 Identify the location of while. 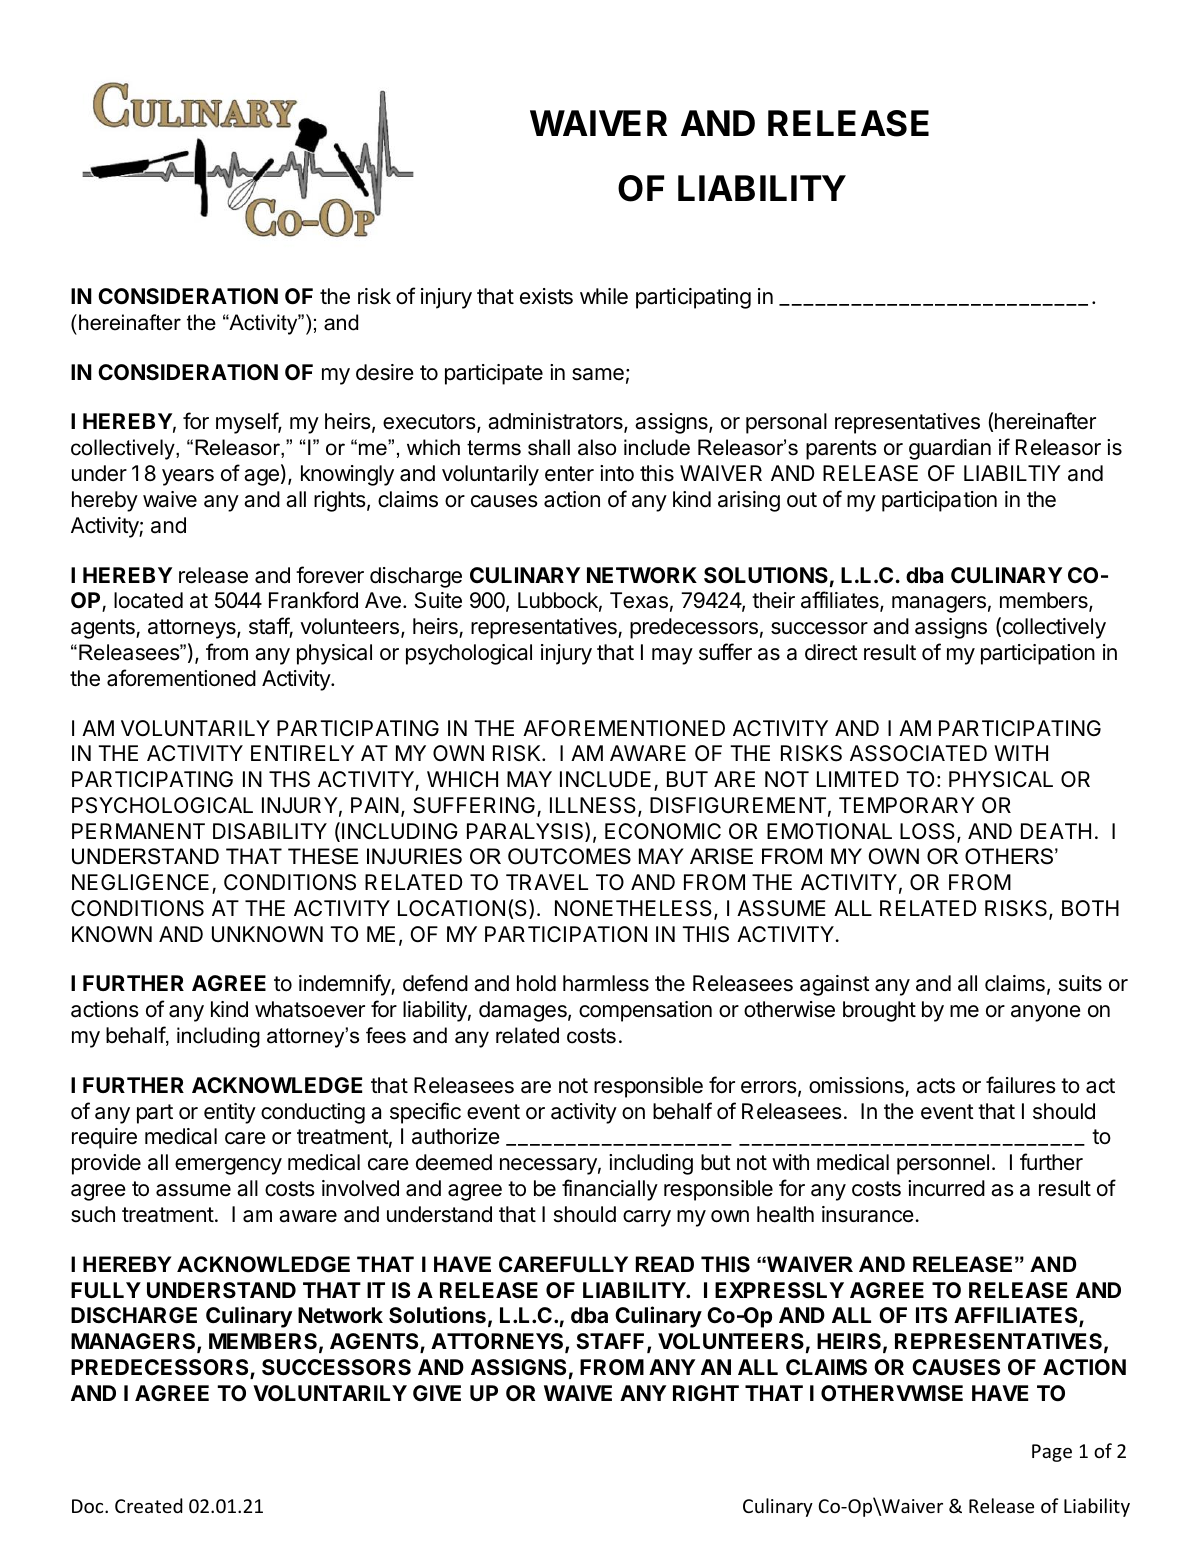
(604, 296).
